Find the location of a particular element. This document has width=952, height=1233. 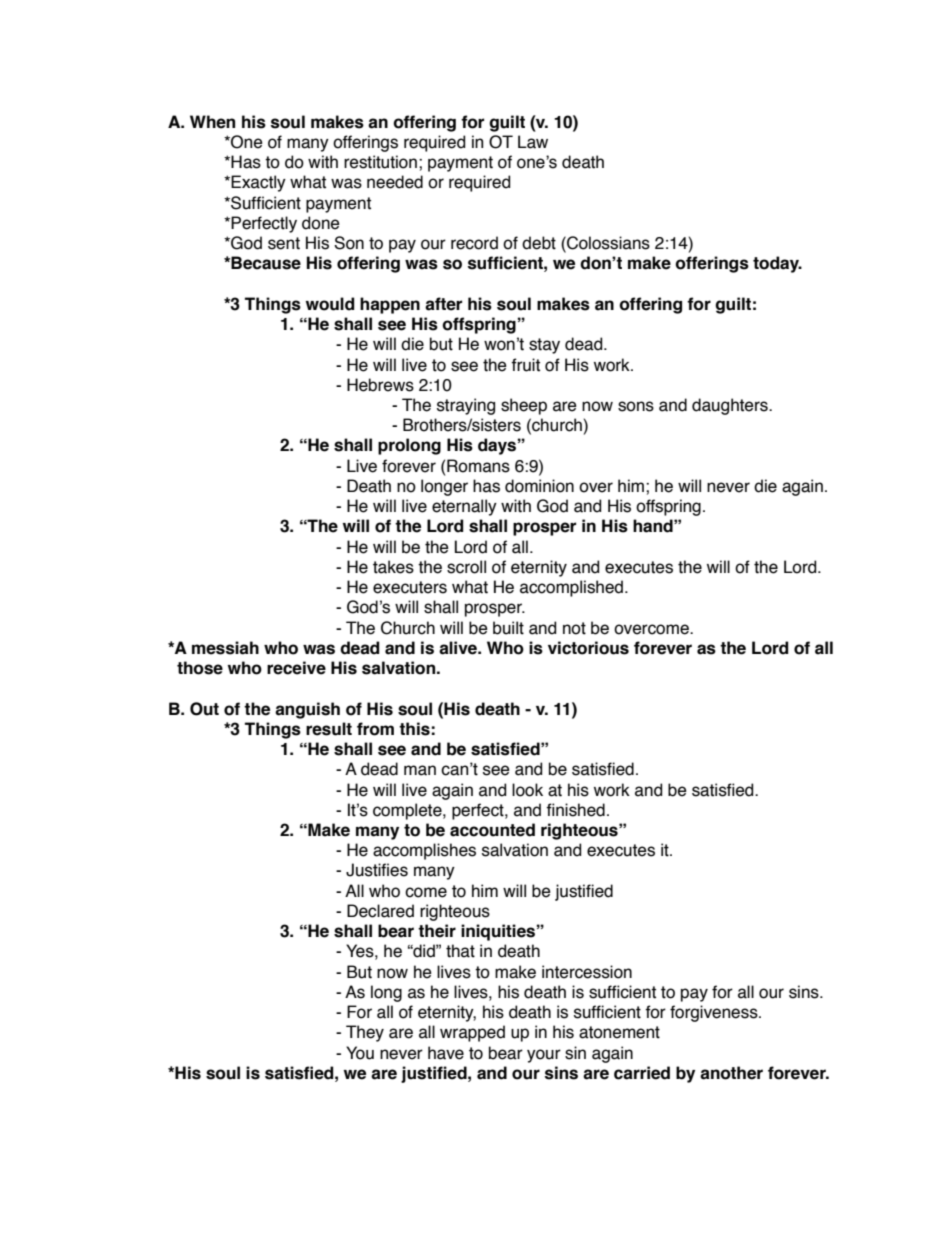

victorious is located at coordinates (588, 648).
